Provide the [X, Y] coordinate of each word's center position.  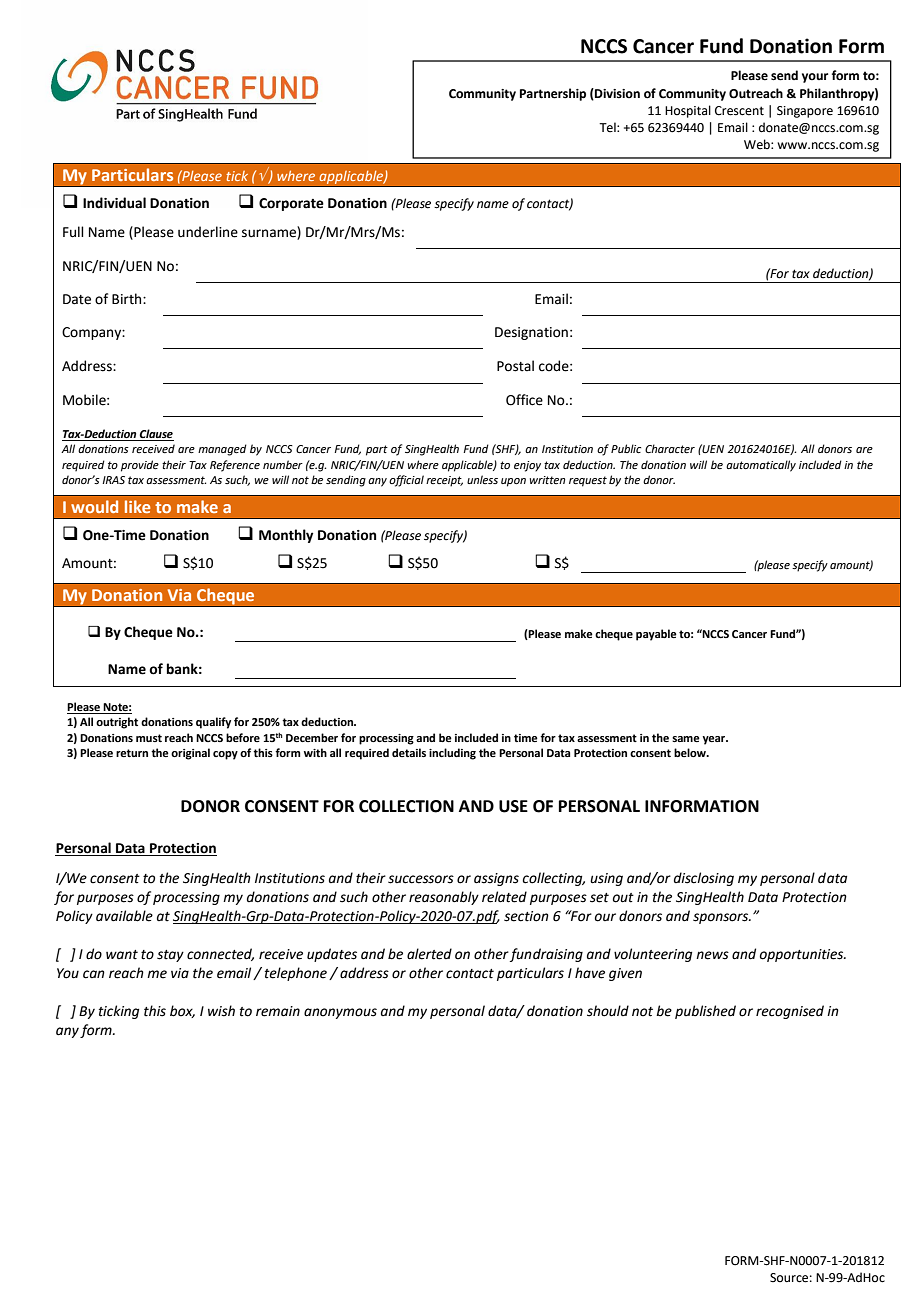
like [137, 506]
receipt [444, 481]
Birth [128, 299]
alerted [429, 954]
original [190, 754]
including [452, 754]
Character [670, 448]
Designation [531, 333]
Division [616, 94]
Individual [114, 203]
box [182, 1011]
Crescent [739, 111]
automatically [761, 466]
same [686, 739]
